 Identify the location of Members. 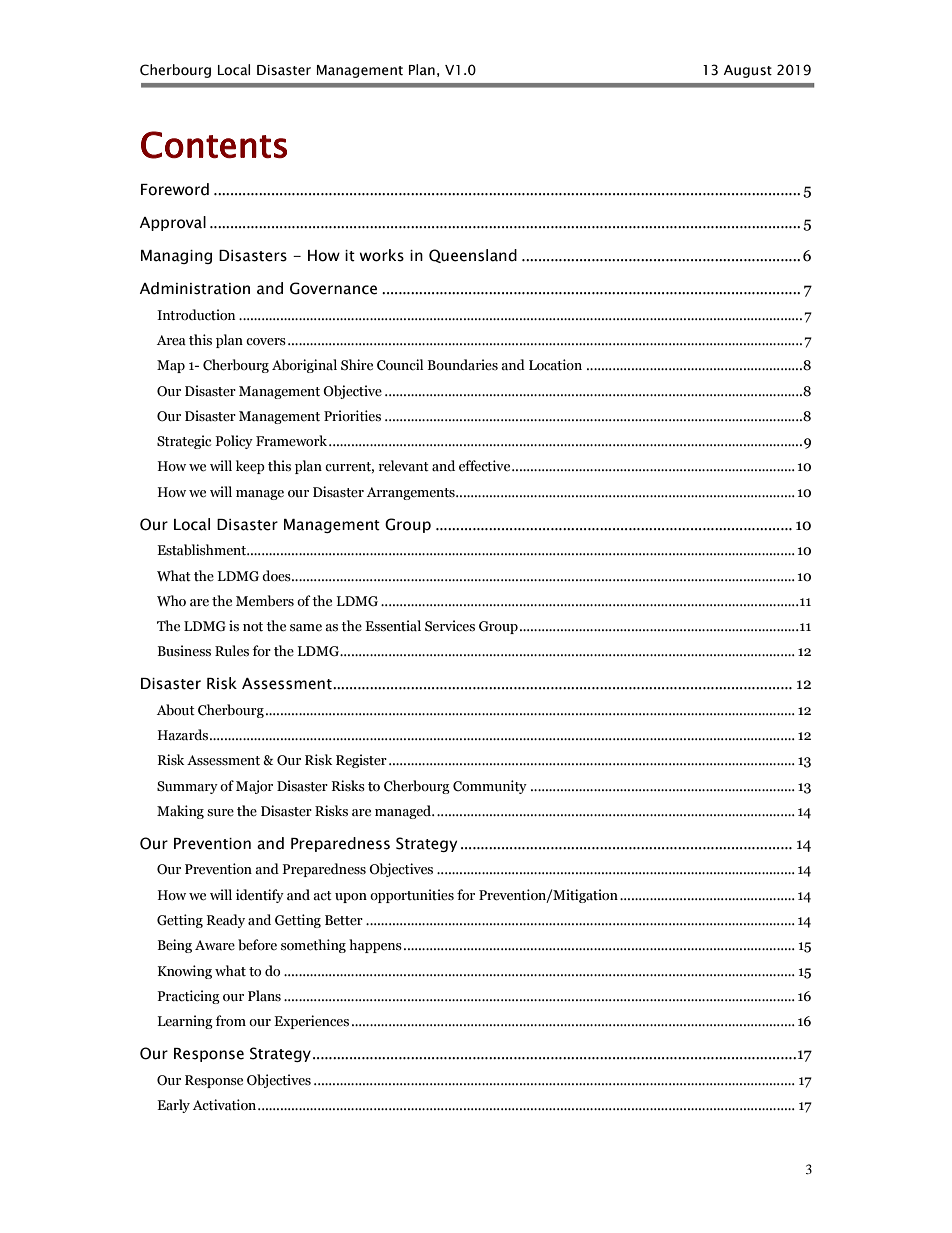
(265, 601).
